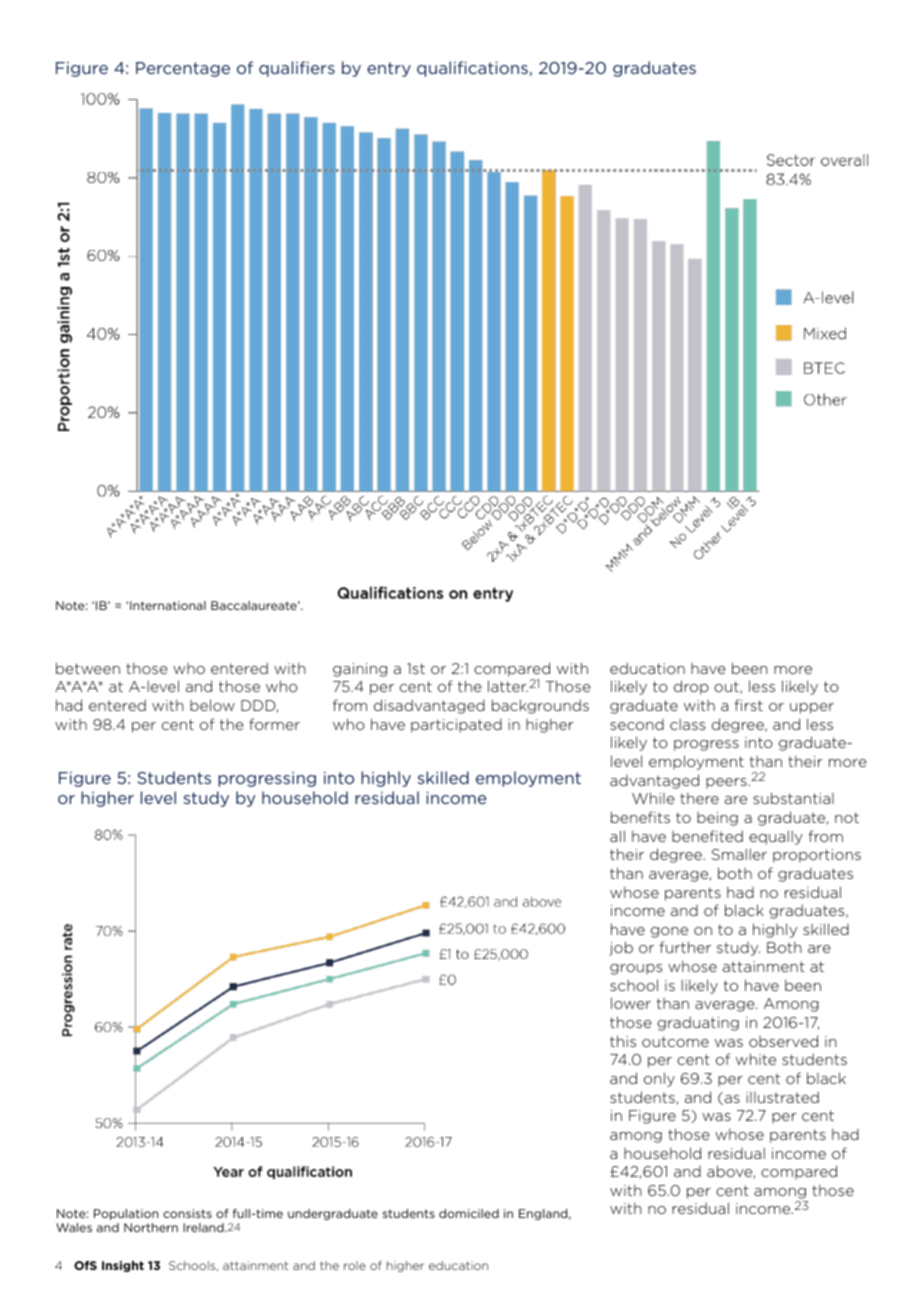  Describe the element at coordinates (360, 670) in the screenshot. I see `gaining` at that location.
